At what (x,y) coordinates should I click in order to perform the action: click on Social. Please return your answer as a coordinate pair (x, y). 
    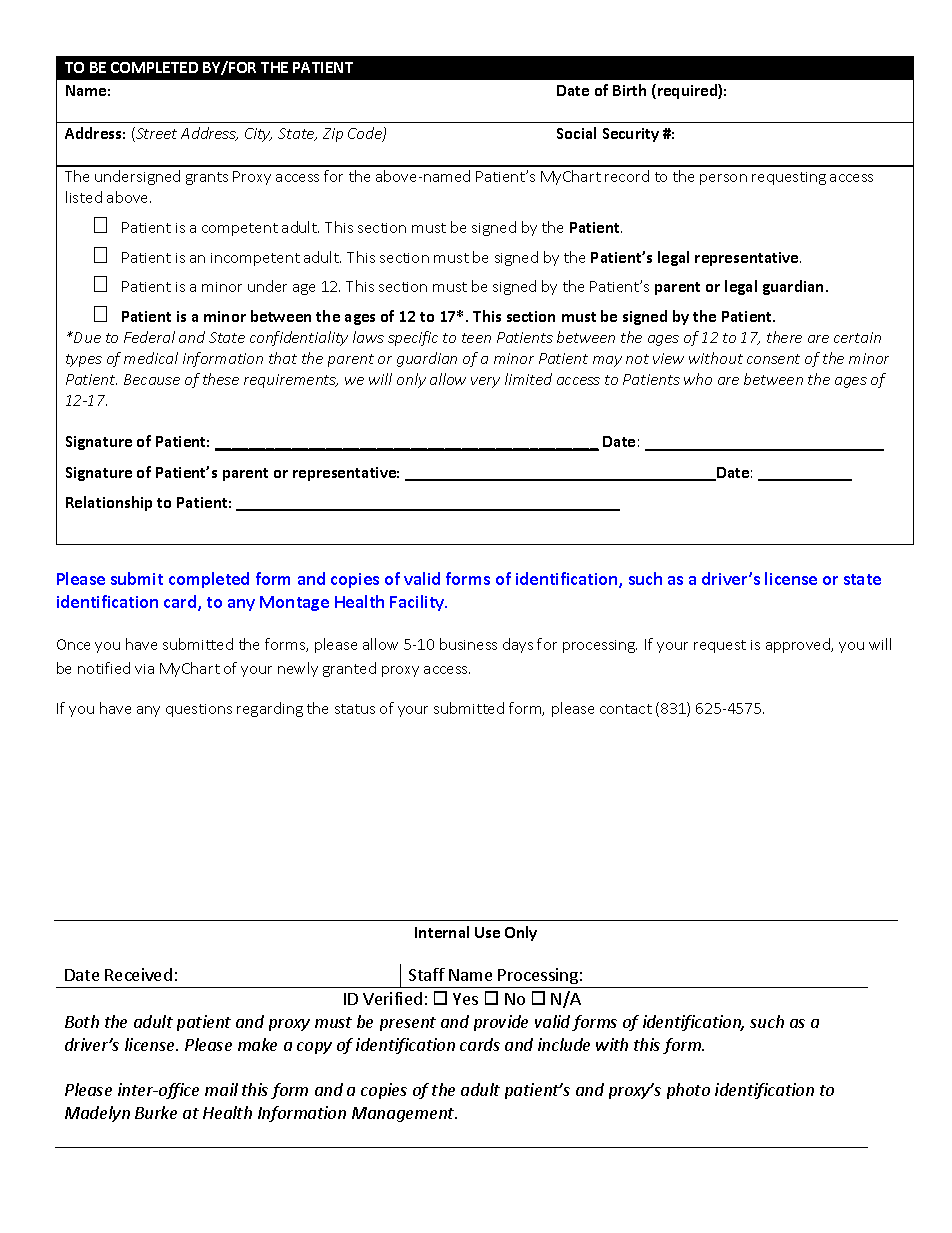
    Looking at the image, I should click on (576, 133).
